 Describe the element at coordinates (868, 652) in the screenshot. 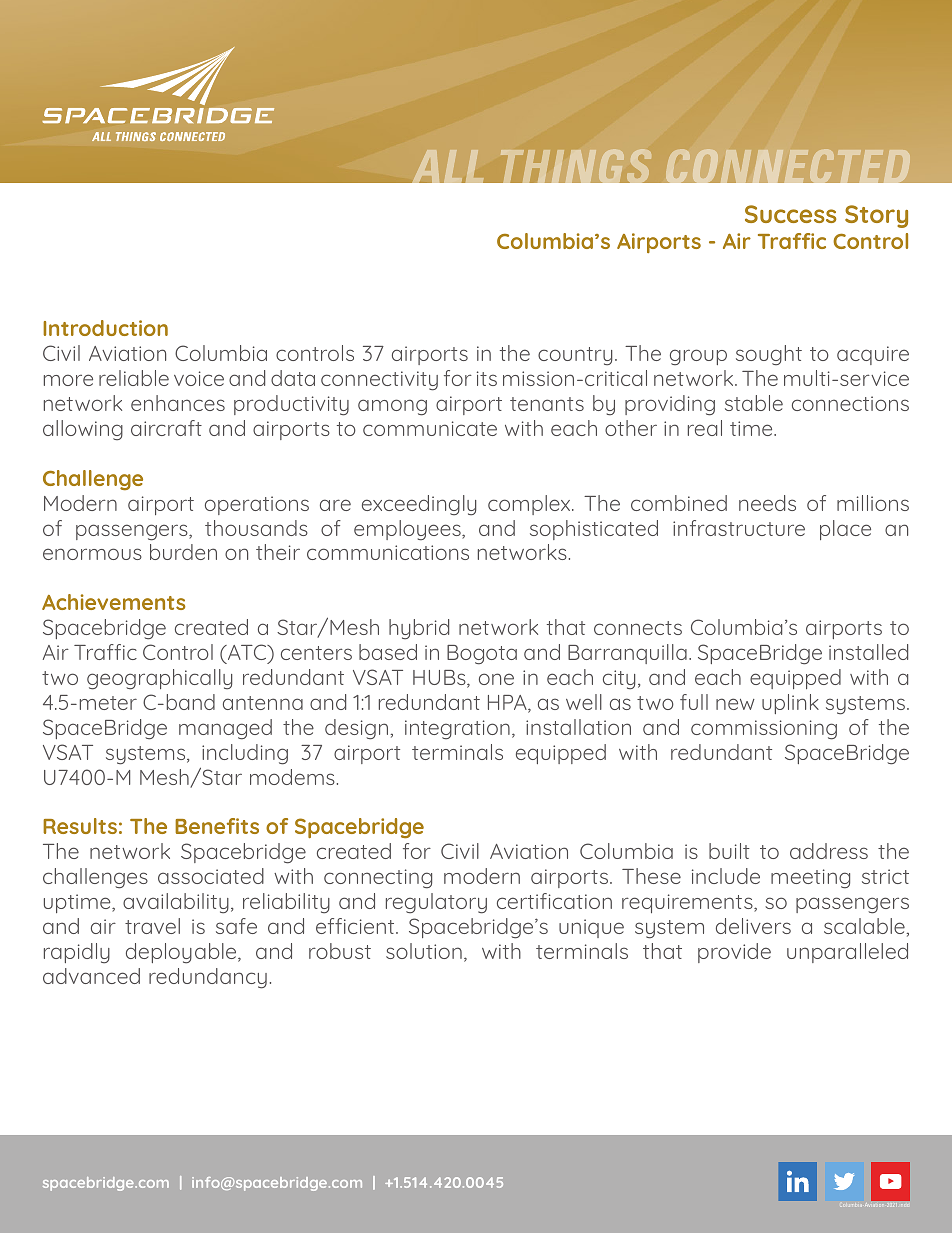

I see `installed` at that location.
